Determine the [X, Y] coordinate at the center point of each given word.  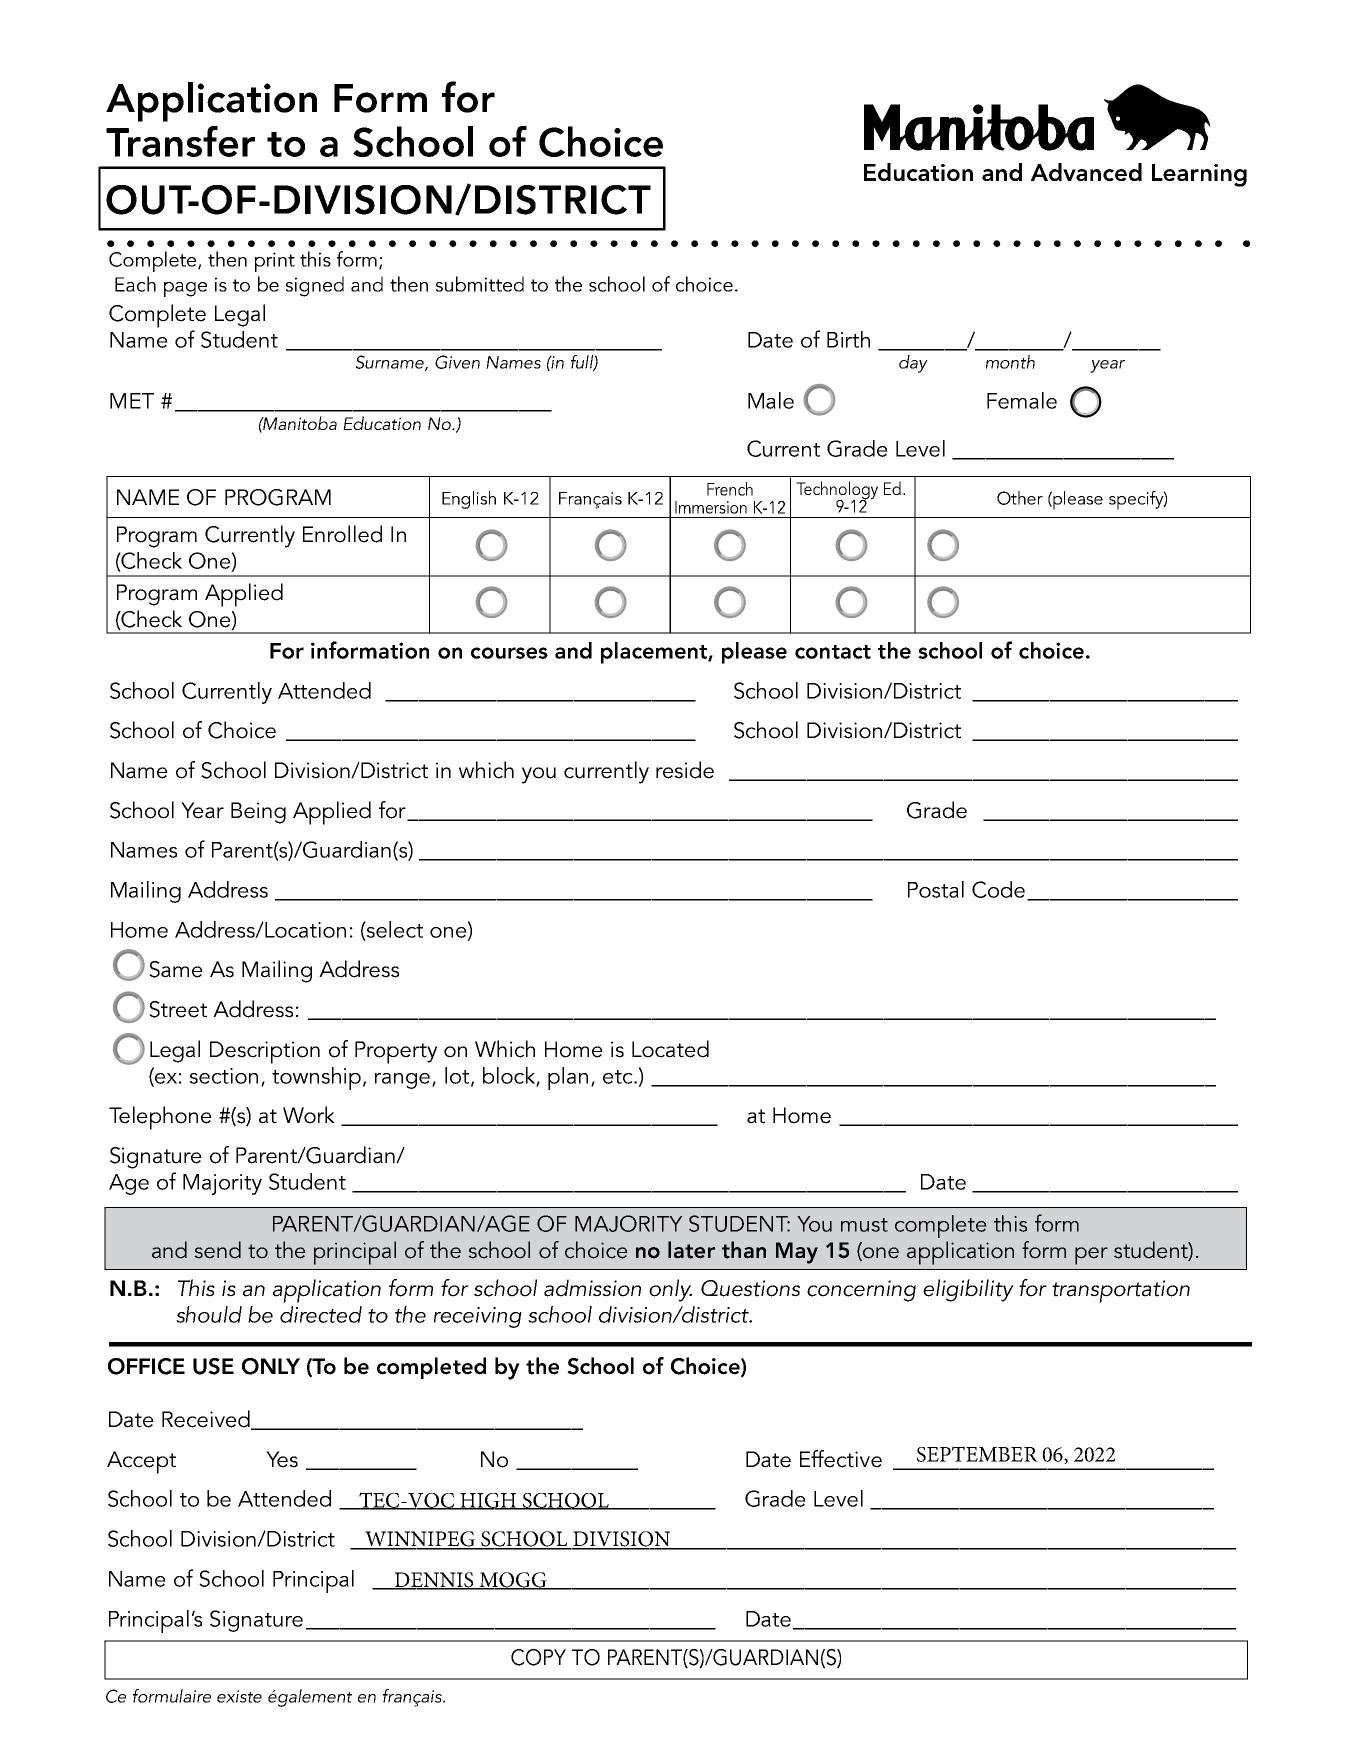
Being [258, 813]
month [1010, 362]
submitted [480, 284]
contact [833, 652]
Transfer [180, 141]
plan [568, 1078]
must [864, 1225]
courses [509, 653]
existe [239, 1696]
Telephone [160, 1118]
